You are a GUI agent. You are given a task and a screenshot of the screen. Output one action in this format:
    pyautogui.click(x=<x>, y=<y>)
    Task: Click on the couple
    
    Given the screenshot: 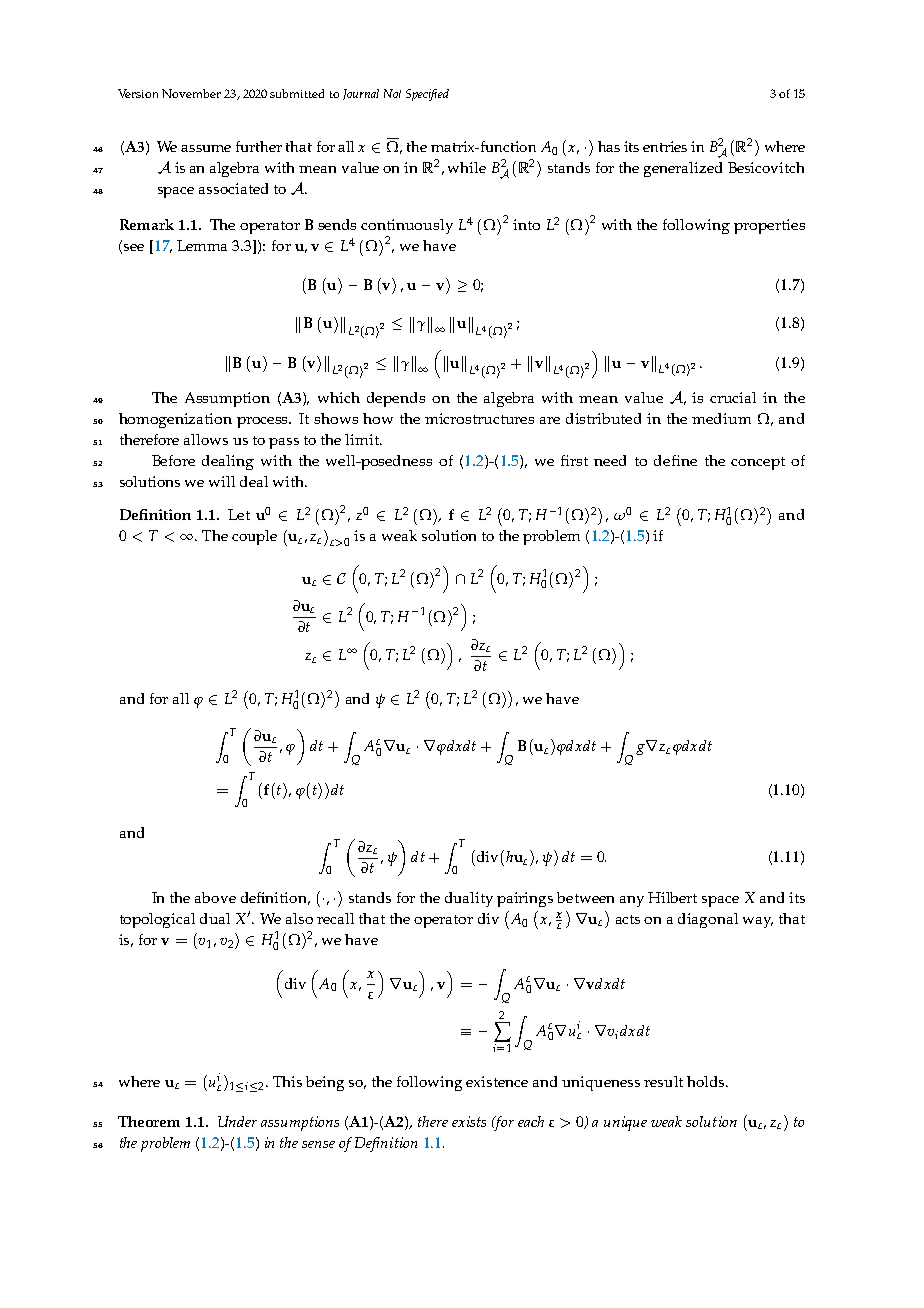 What is the action you would take?
    pyautogui.click(x=254, y=537)
